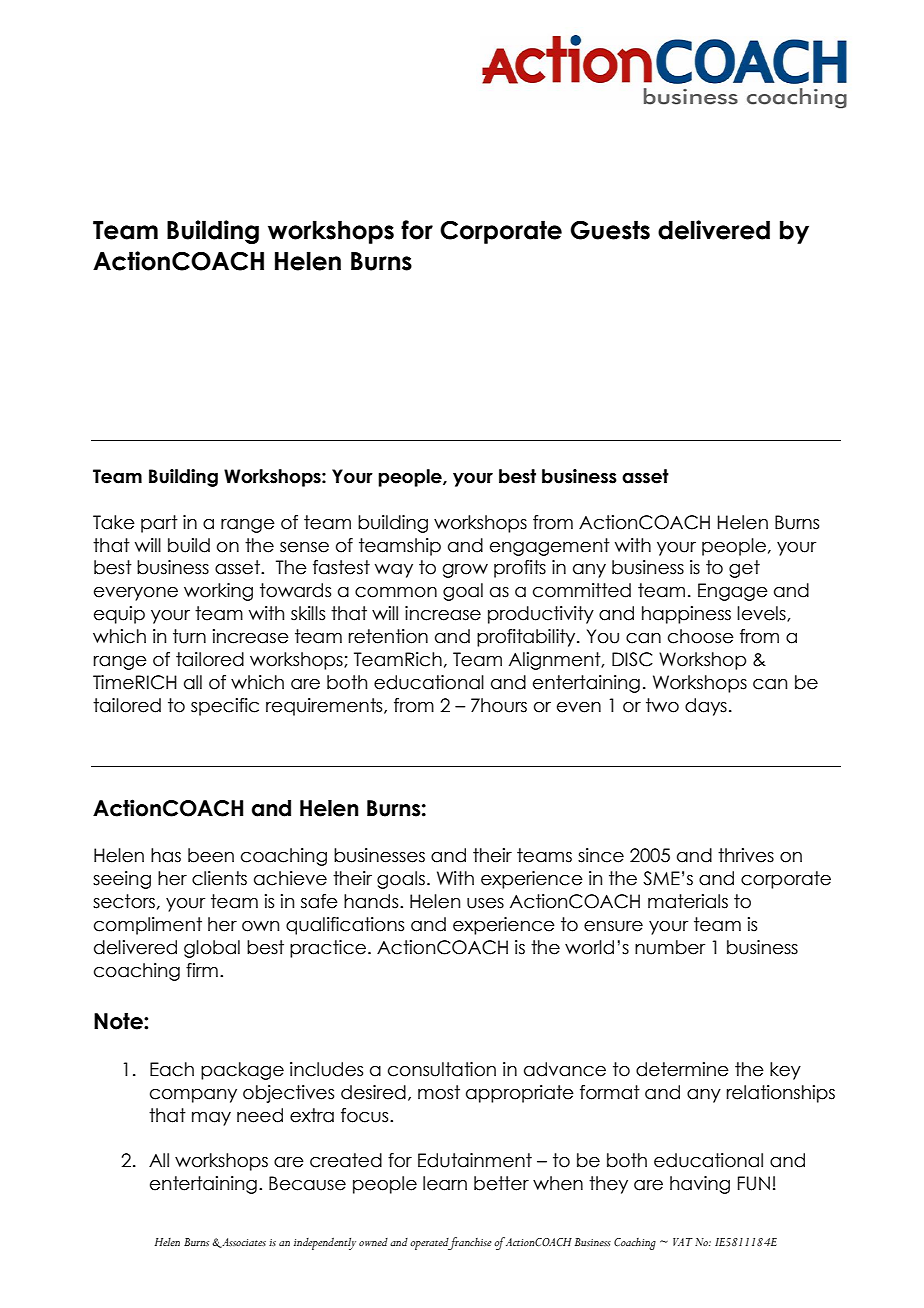 Image resolution: width=924 pixels, height=1308 pixels. Describe the element at coordinates (159, 524) in the page. I see `part` at that location.
